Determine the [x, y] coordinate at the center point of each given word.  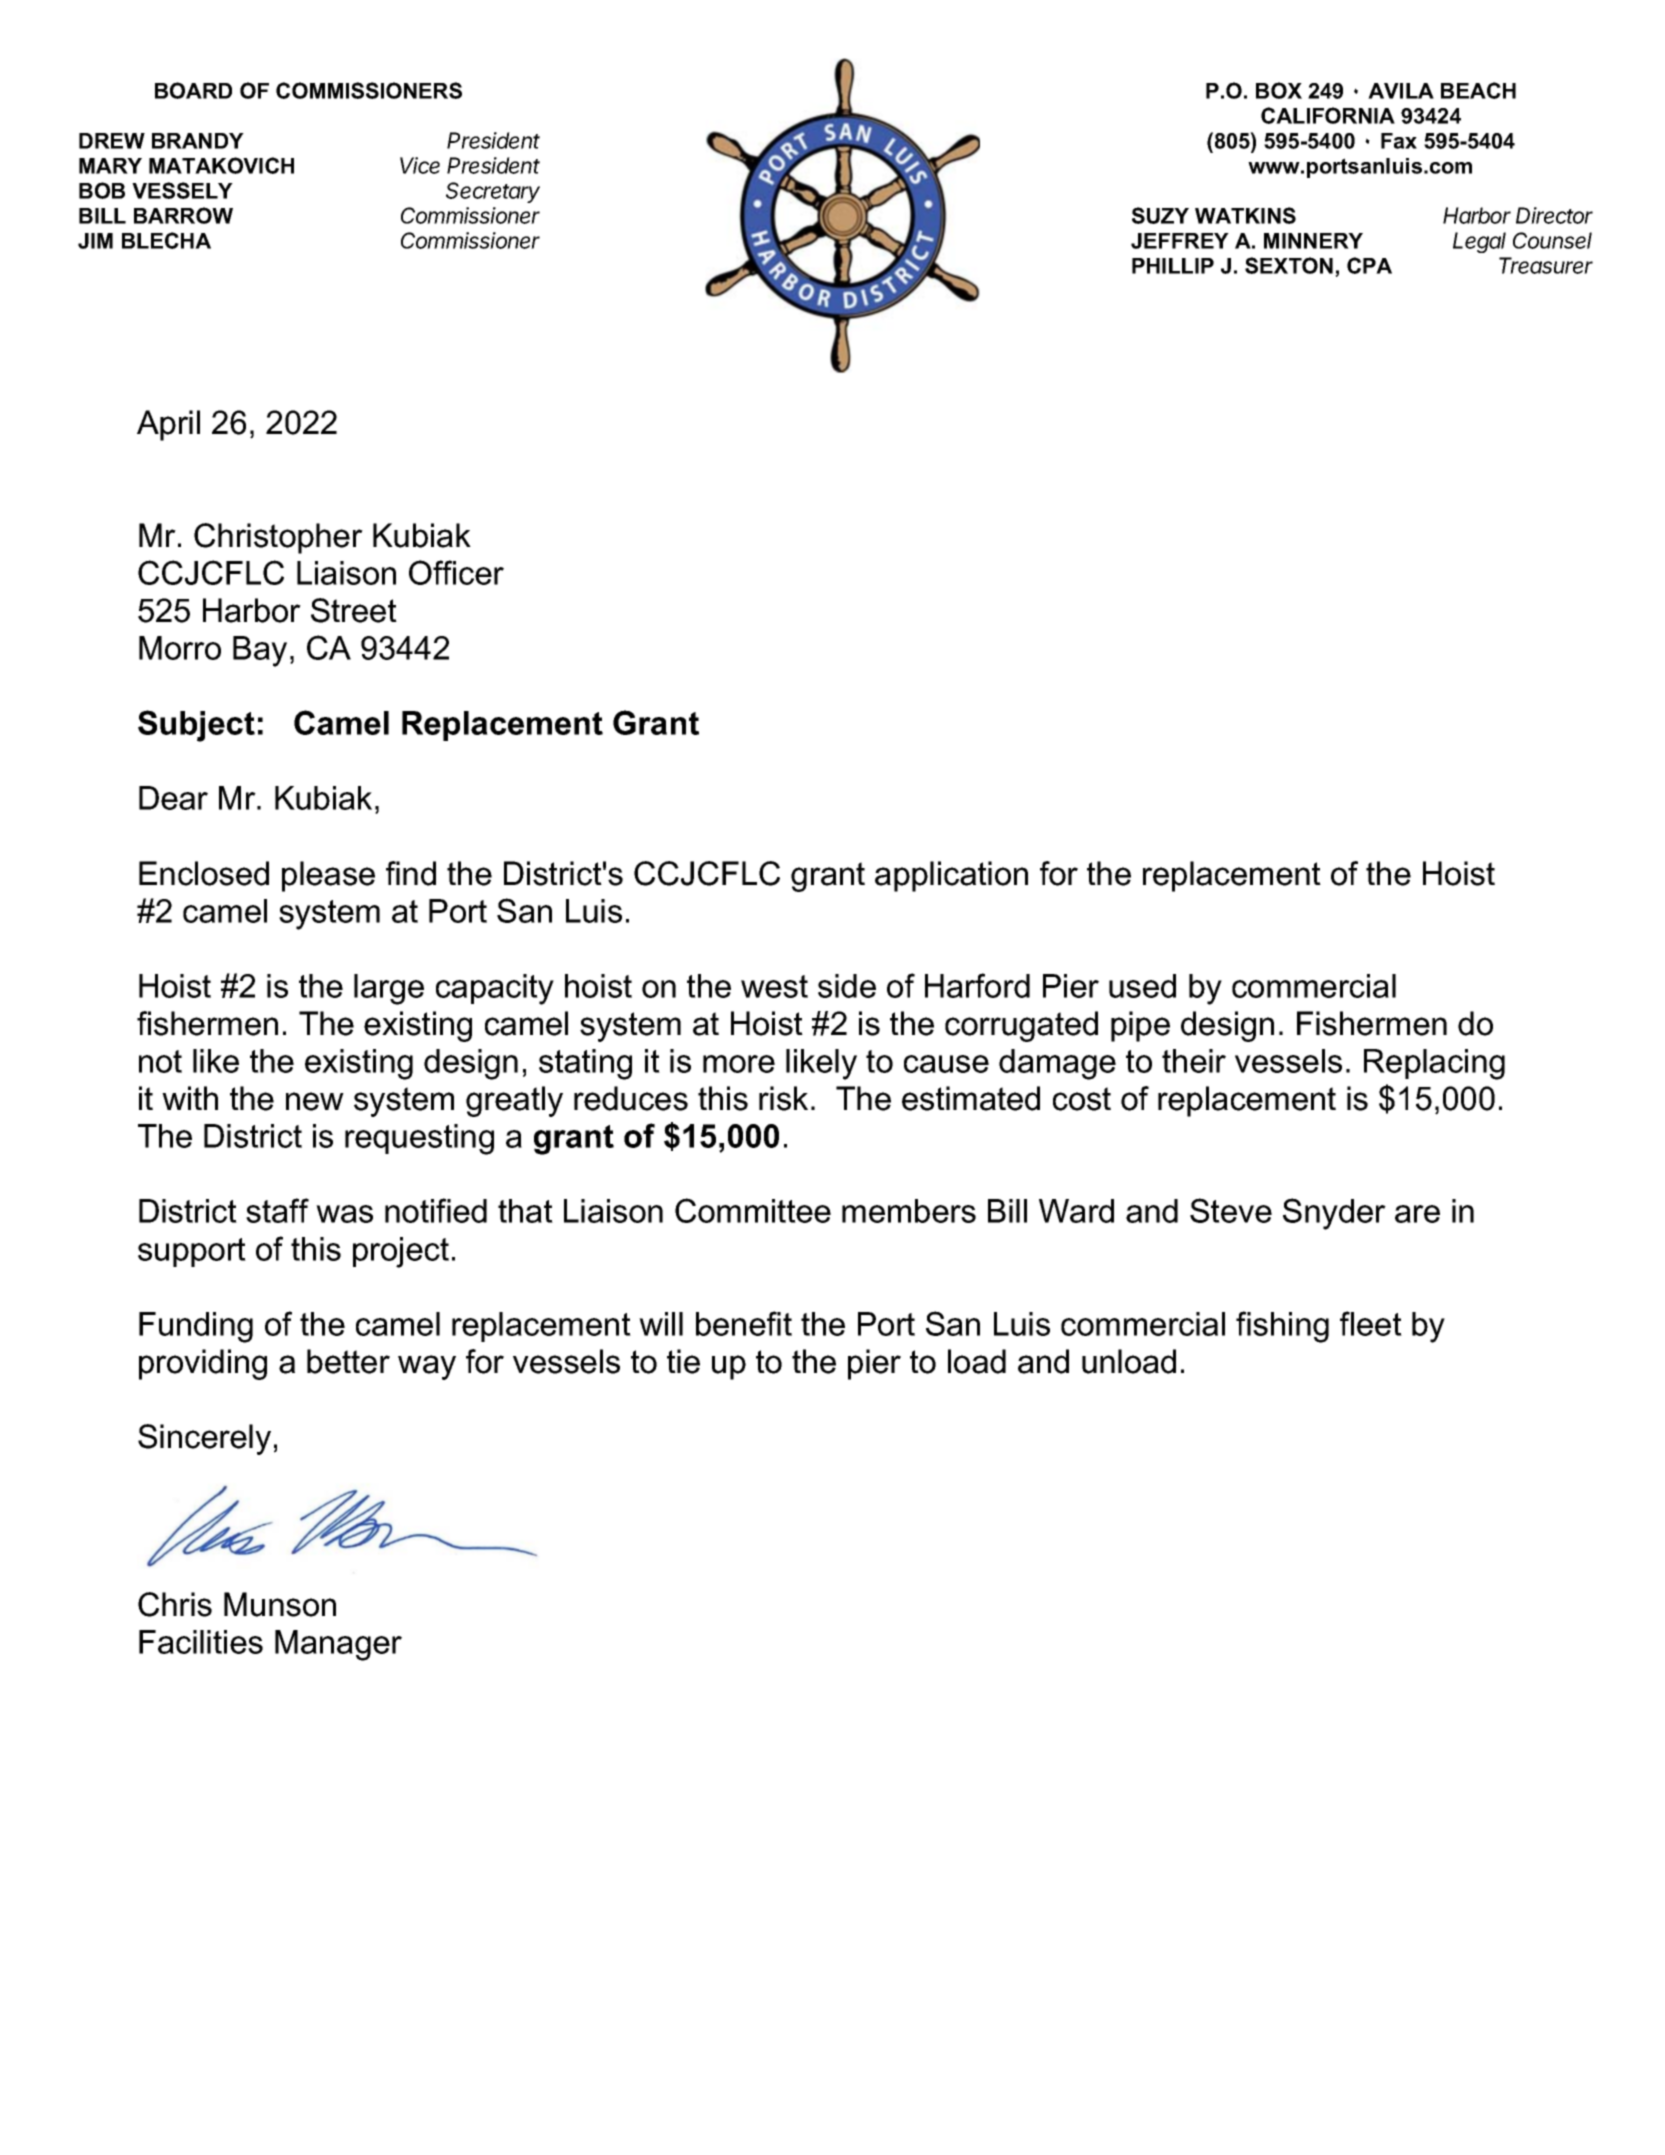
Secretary [493, 192]
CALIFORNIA [1328, 115]
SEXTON [1289, 265]
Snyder [1334, 1214]
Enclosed [204, 873]
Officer [456, 572]
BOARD [193, 90]
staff [277, 1210]
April [168, 425]
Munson [280, 1604]
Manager [338, 1645]
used [1142, 986]
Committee [753, 1210]
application [951, 876]
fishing [1282, 1327]
